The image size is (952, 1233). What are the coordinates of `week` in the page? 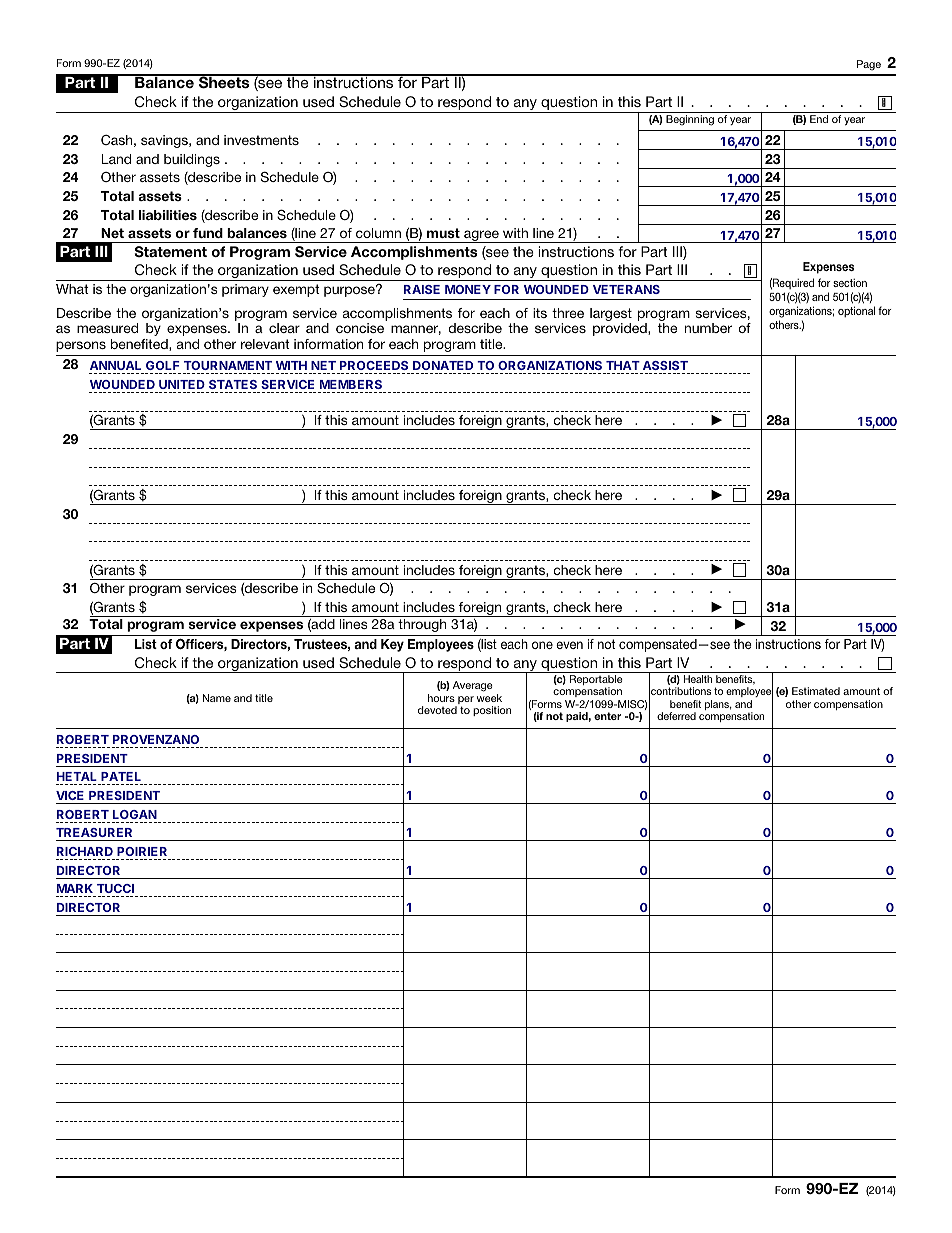 It's located at (489, 698).
